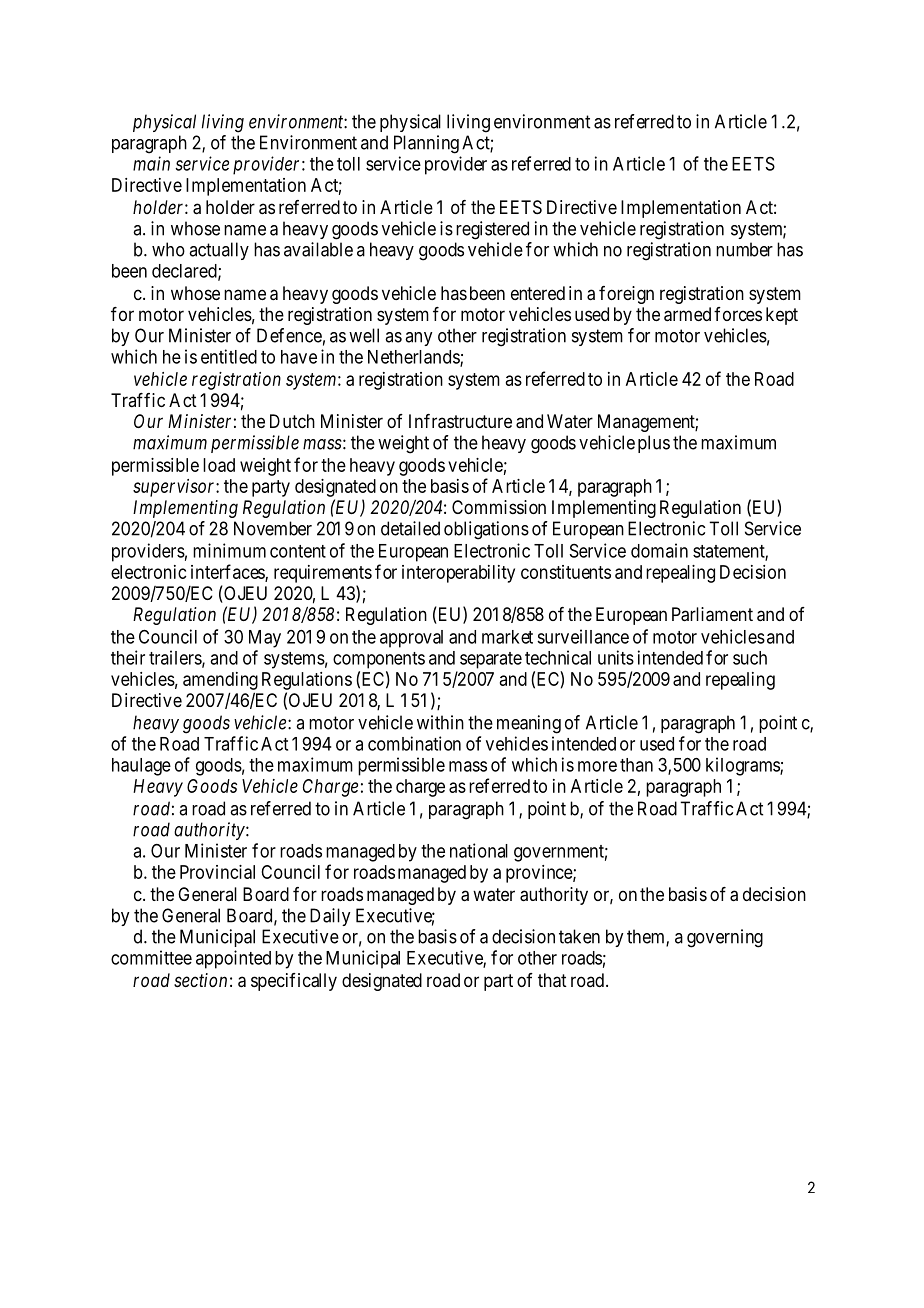 Image resolution: width=924 pixels, height=1308 pixels. What do you see at coordinates (219, 465) in the page?
I see `load` at bounding box center [219, 465].
